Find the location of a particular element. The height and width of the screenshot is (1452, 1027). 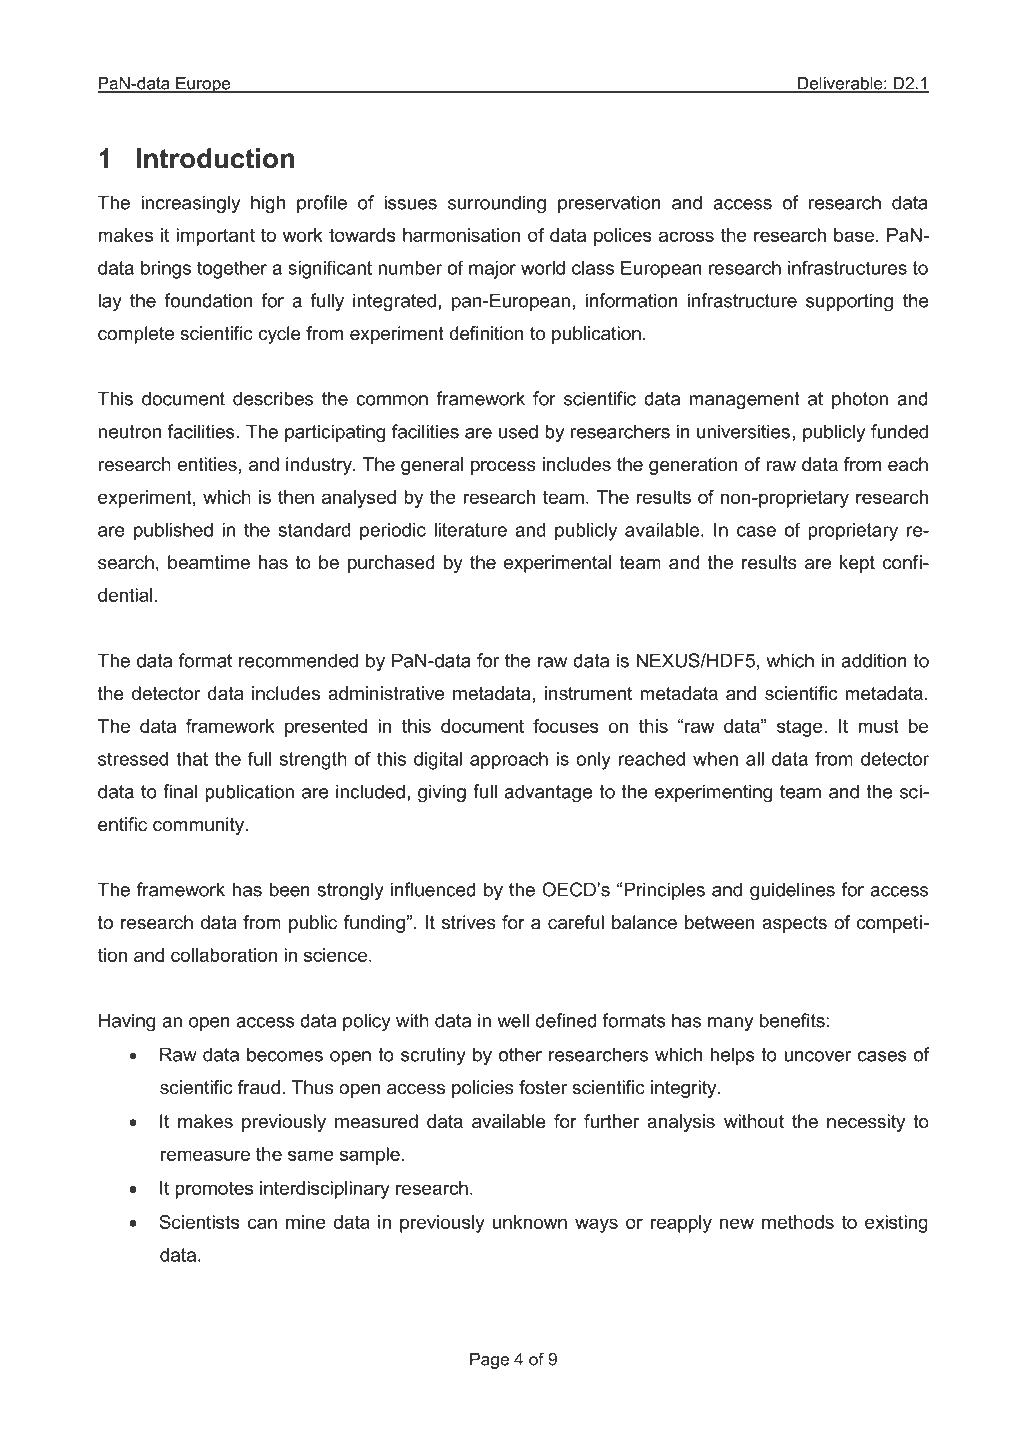

important is located at coordinates (215, 237).
